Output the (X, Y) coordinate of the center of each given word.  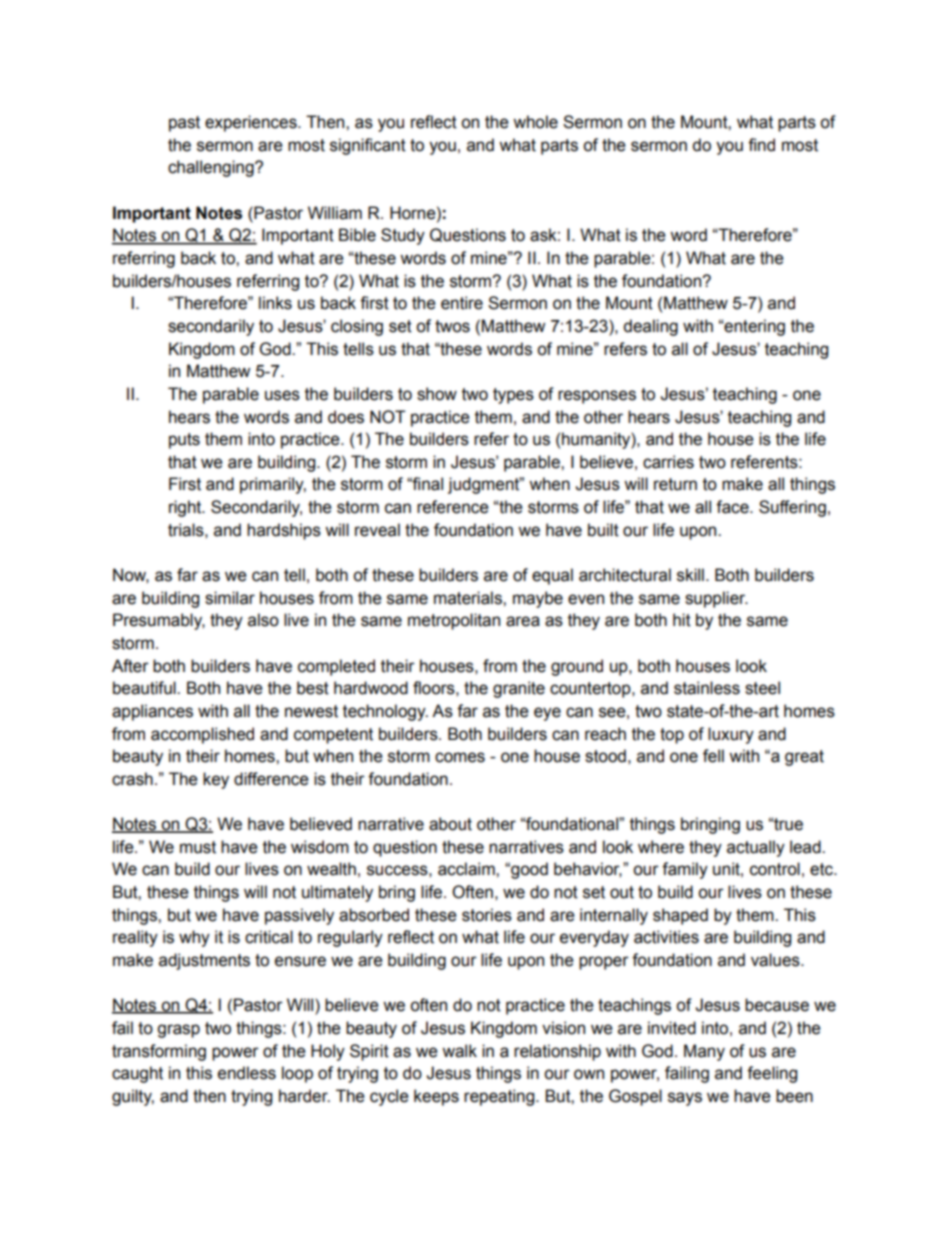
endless (247, 1073)
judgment (485, 485)
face (733, 507)
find (761, 145)
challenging (212, 168)
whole (535, 122)
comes (460, 757)
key (216, 780)
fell (713, 756)
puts (184, 441)
